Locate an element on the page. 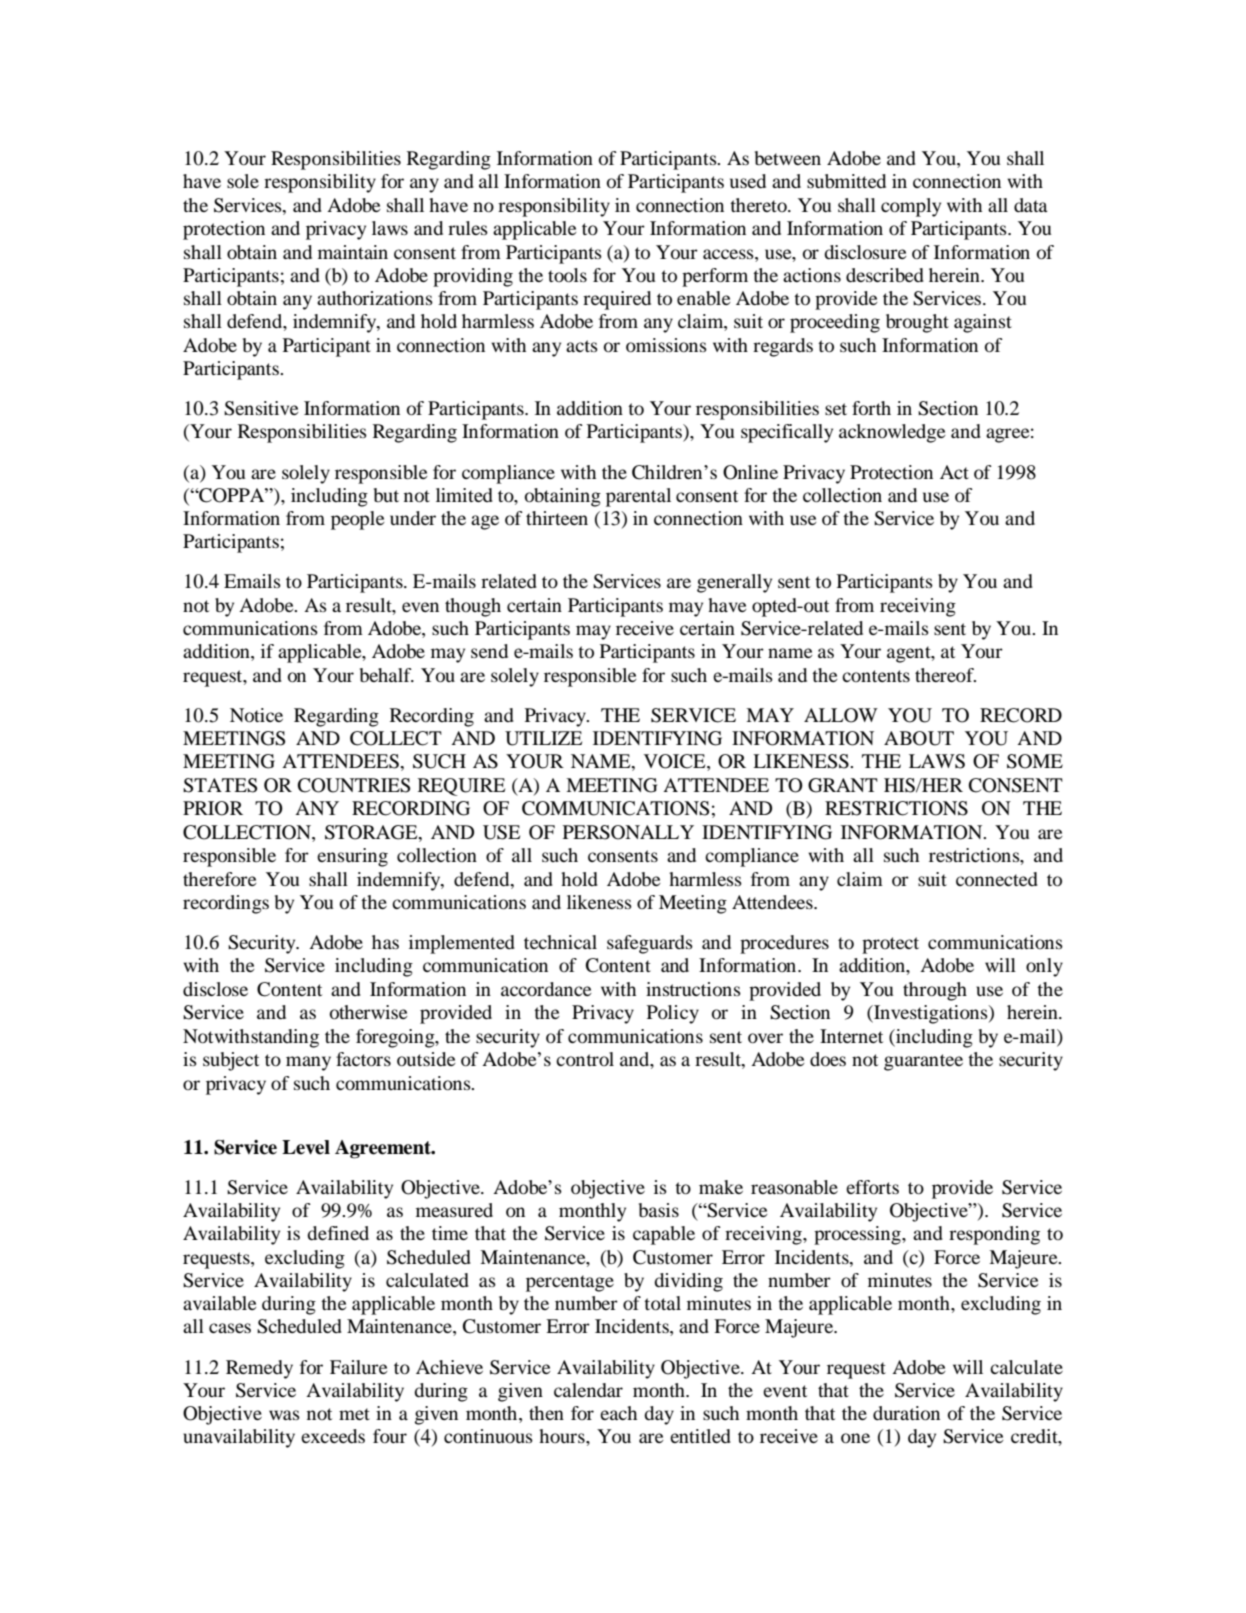 This document has height=1613, width=1246. was is located at coordinates (284, 1415).
